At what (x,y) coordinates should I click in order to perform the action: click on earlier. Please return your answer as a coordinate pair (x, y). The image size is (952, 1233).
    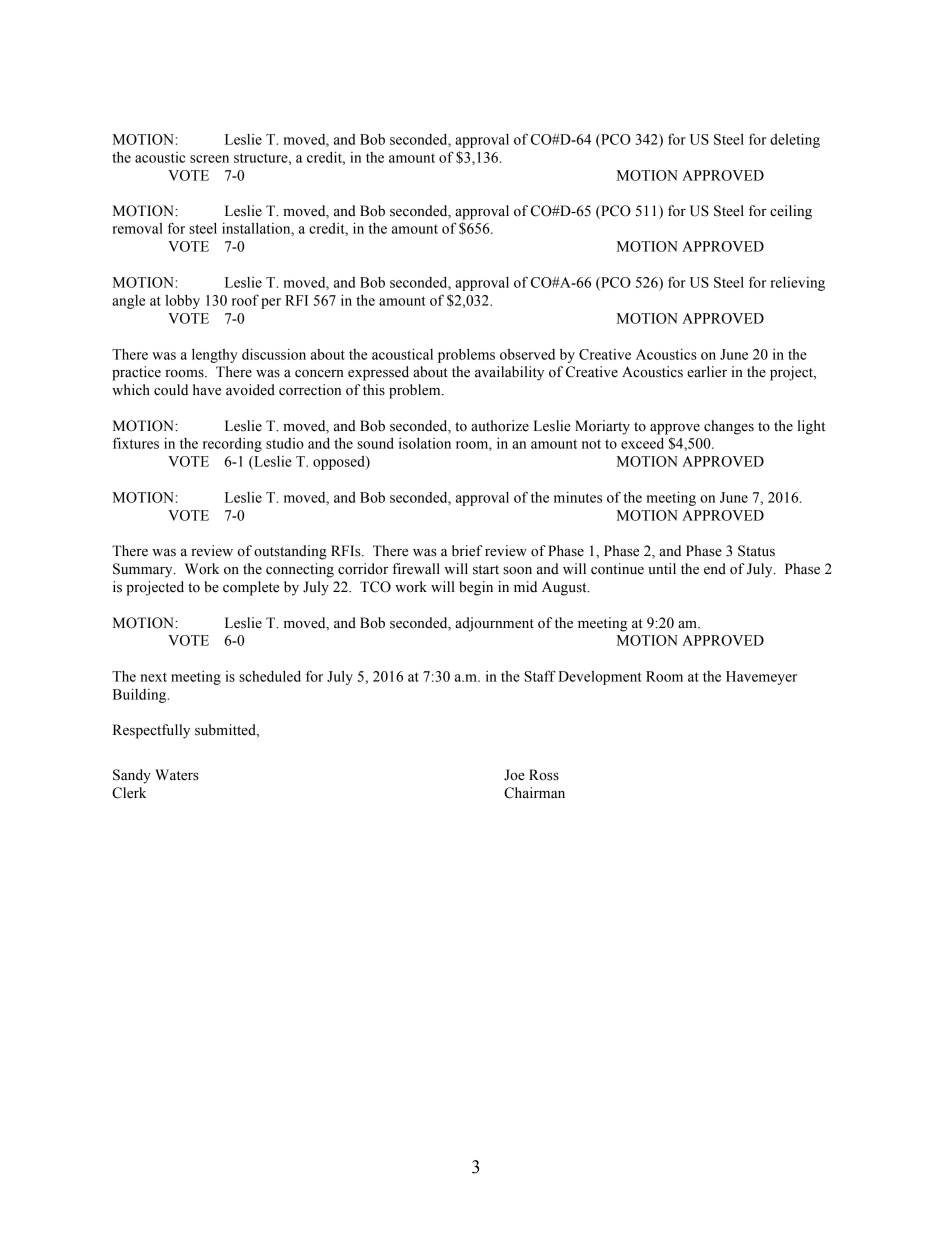
    Looking at the image, I should click on (707, 372).
